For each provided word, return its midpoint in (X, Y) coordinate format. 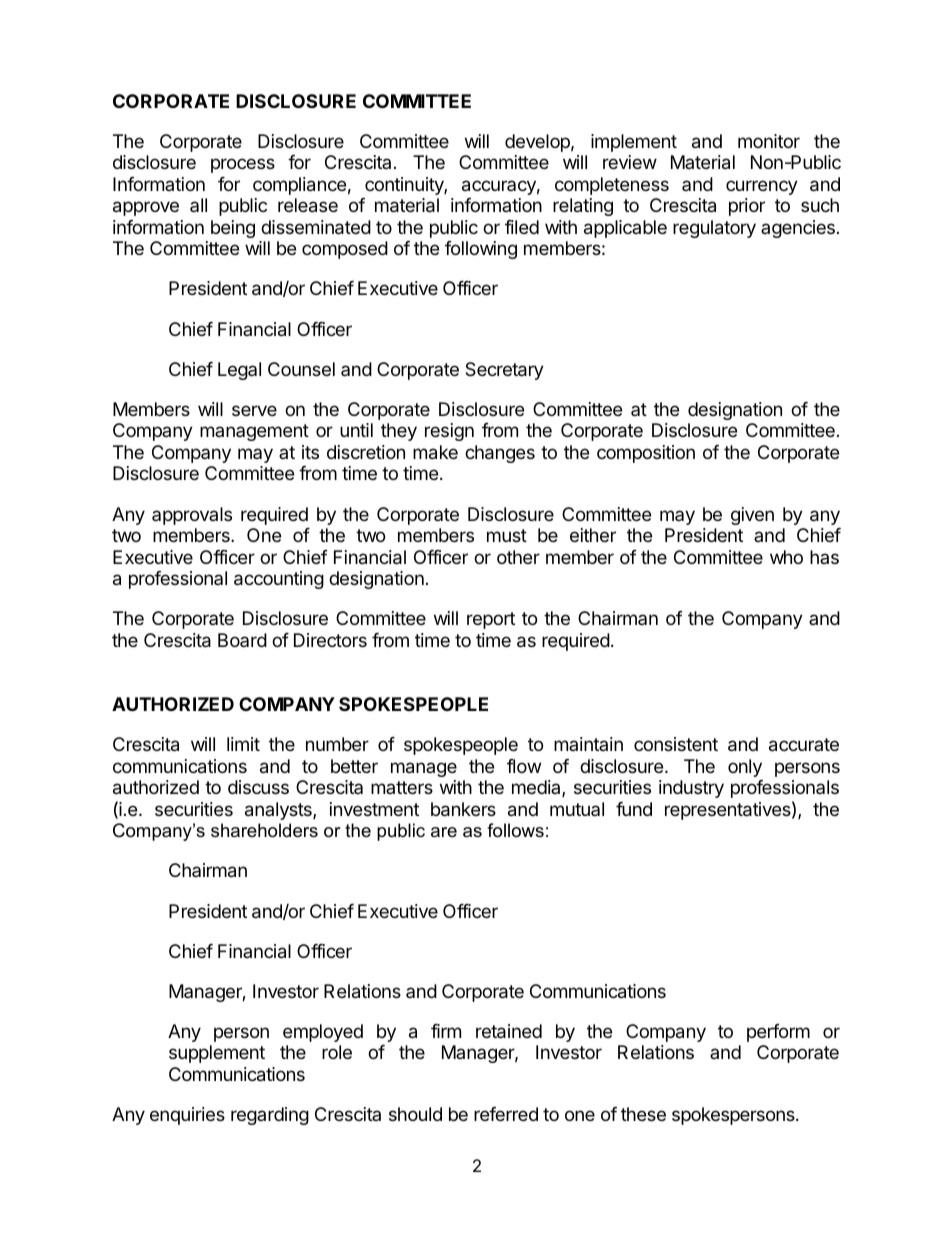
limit (243, 744)
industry (691, 789)
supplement (217, 1054)
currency (762, 187)
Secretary (504, 371)
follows (515, 830)
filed (522, 227)
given (752, 516)
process (243, 165)
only (745, 768)
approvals (192, 516)
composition (646, 454)
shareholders (264, 830)
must (507, 535)
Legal (239, 371)
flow (524, 766)
